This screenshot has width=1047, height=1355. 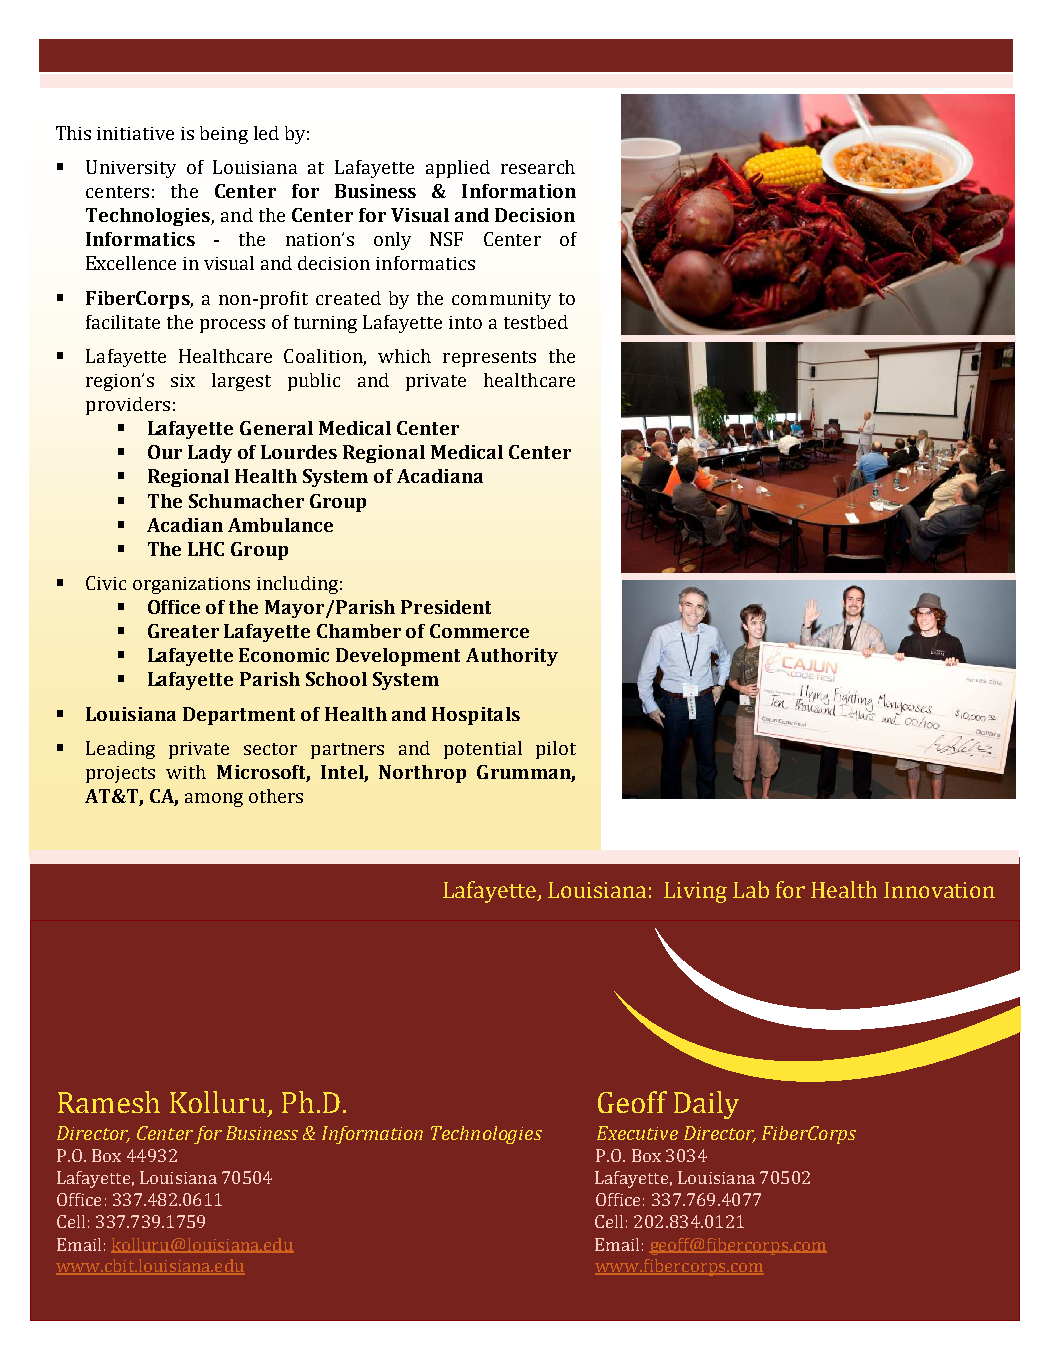 What do you see at coordinates (109, 1102) in the screenshot?
I see `Ramesh` at bounding box center [109, 1102].
